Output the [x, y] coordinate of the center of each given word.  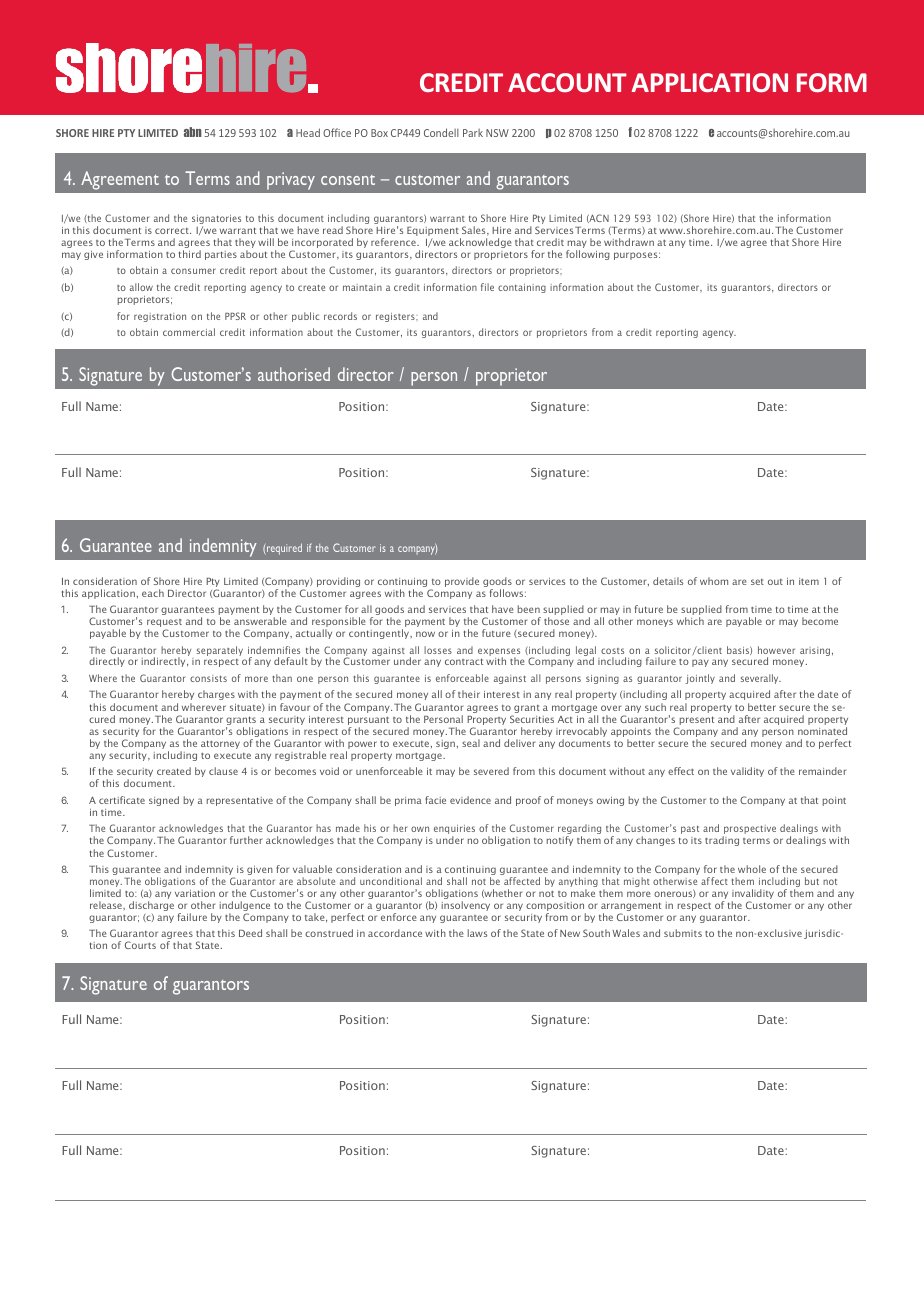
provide [462, 582]
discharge [151, 907]
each [153, 593]
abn [193, 132]
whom [714, 581]
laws [477, 933]
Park [473, 133]
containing [522, 288]
